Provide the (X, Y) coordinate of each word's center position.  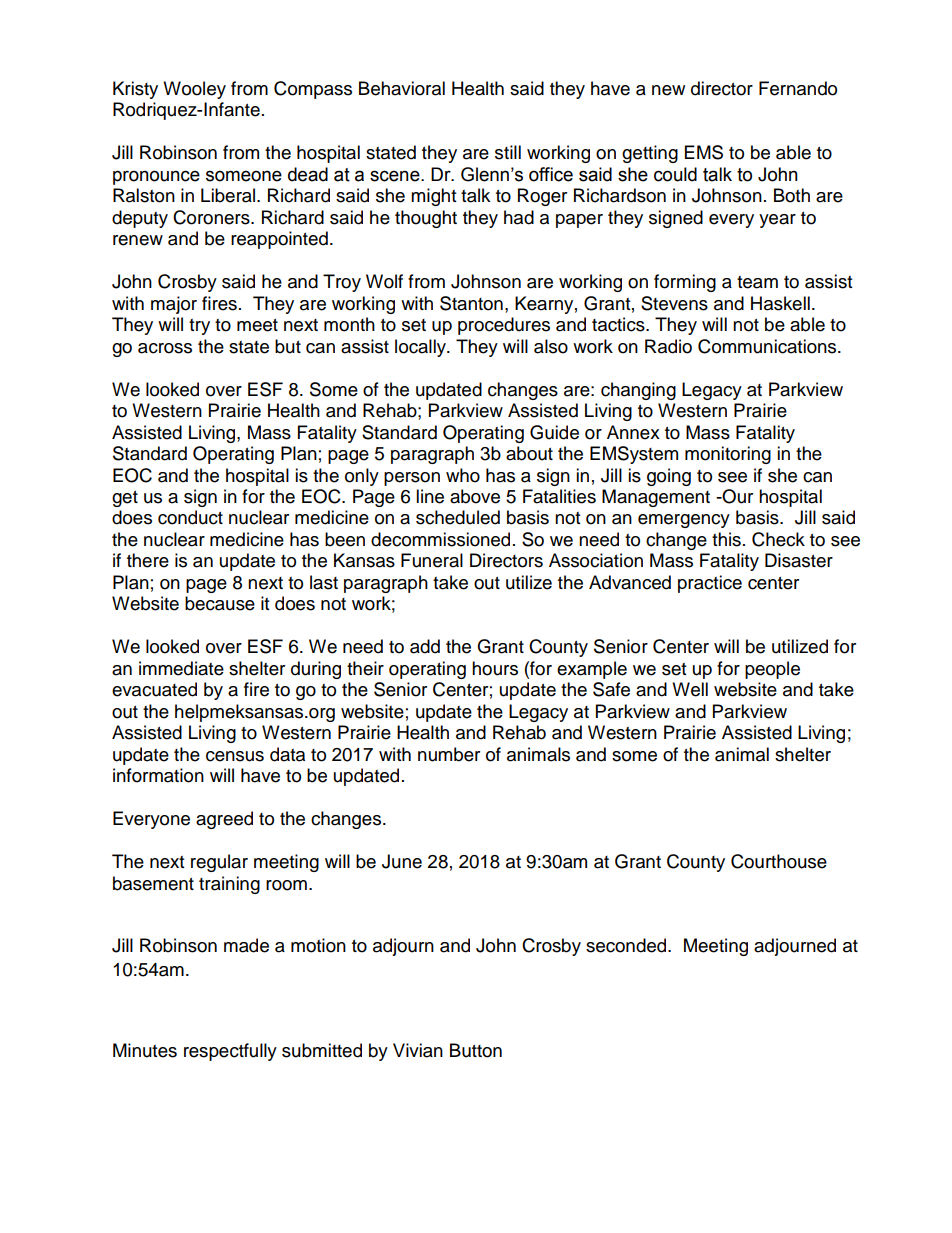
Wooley (194, 90)
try (199, 327)
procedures (504, 326)
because (220, 603)
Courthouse (779, 861)
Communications (768, 346)
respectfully (230, 1052)
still (508, 152)
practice (710, 584)
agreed (224, 820)
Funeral (432, 560)
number (449, 754)
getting (650, 154)
